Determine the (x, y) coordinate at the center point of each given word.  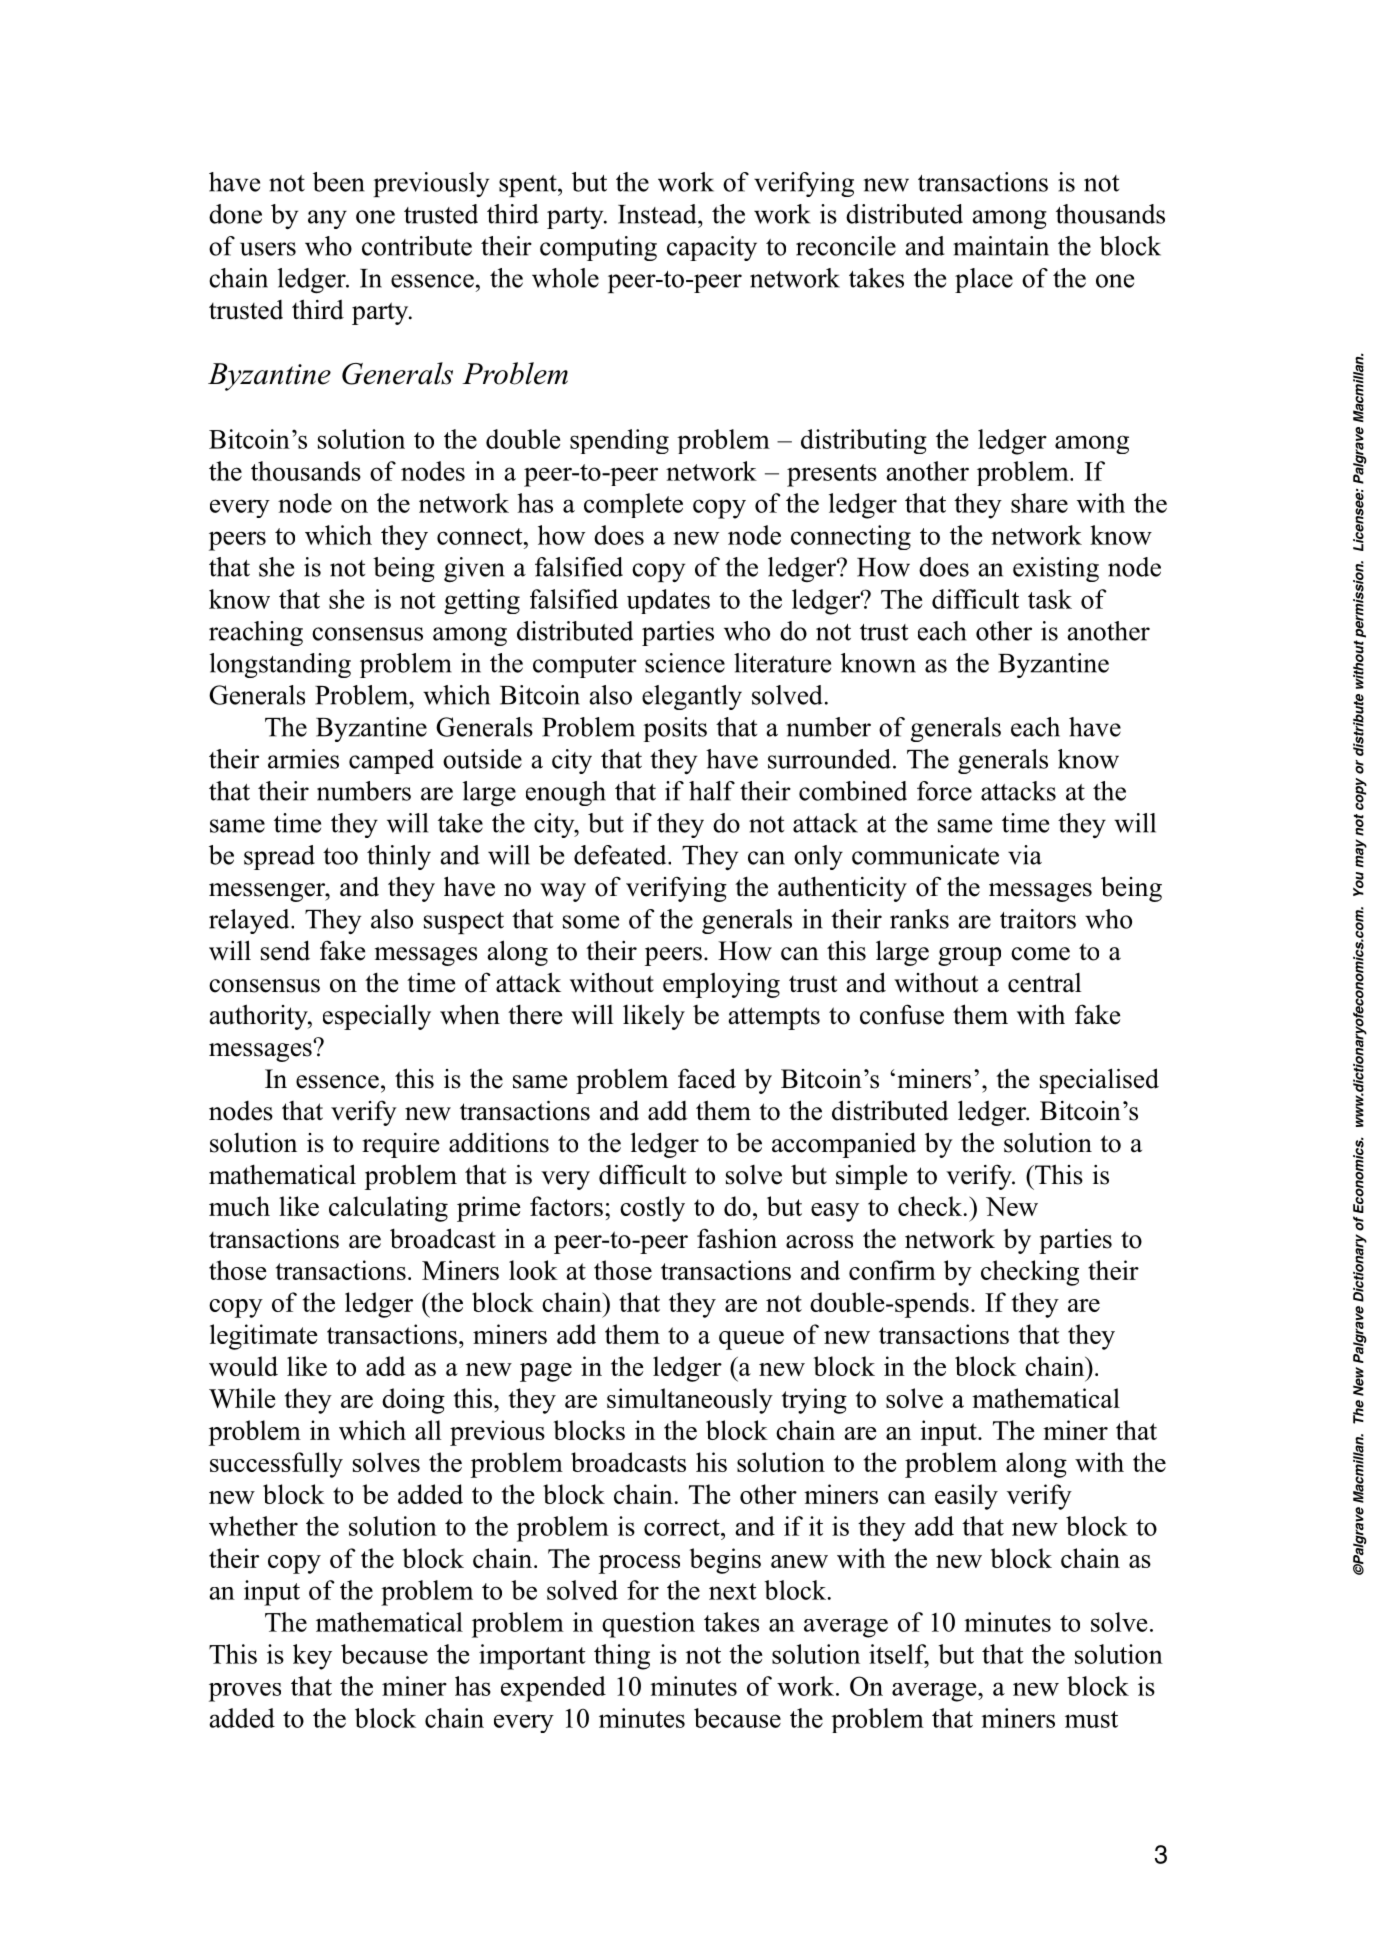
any (327, 219)
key (312, 1657)
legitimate (264, 1337)
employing (721, 985)
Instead (658, 214)
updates (668, 601)
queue (751, 1340)
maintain (1001, 246)
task (1050, 599)
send (285, 950)
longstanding (280, 665)
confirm (892, 1270)
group (969, 956)
